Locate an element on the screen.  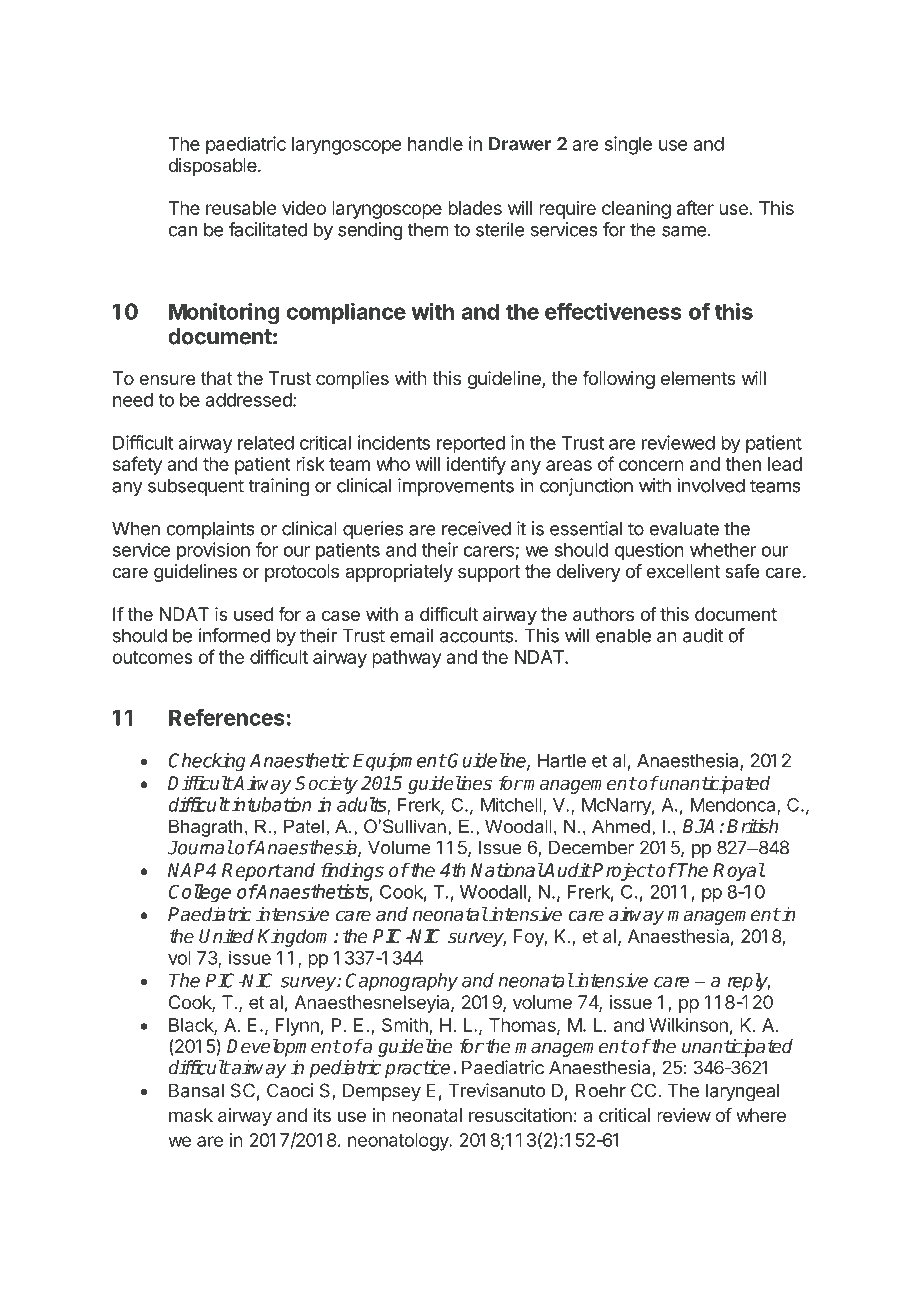
after is located at coordinates (695, 207).
